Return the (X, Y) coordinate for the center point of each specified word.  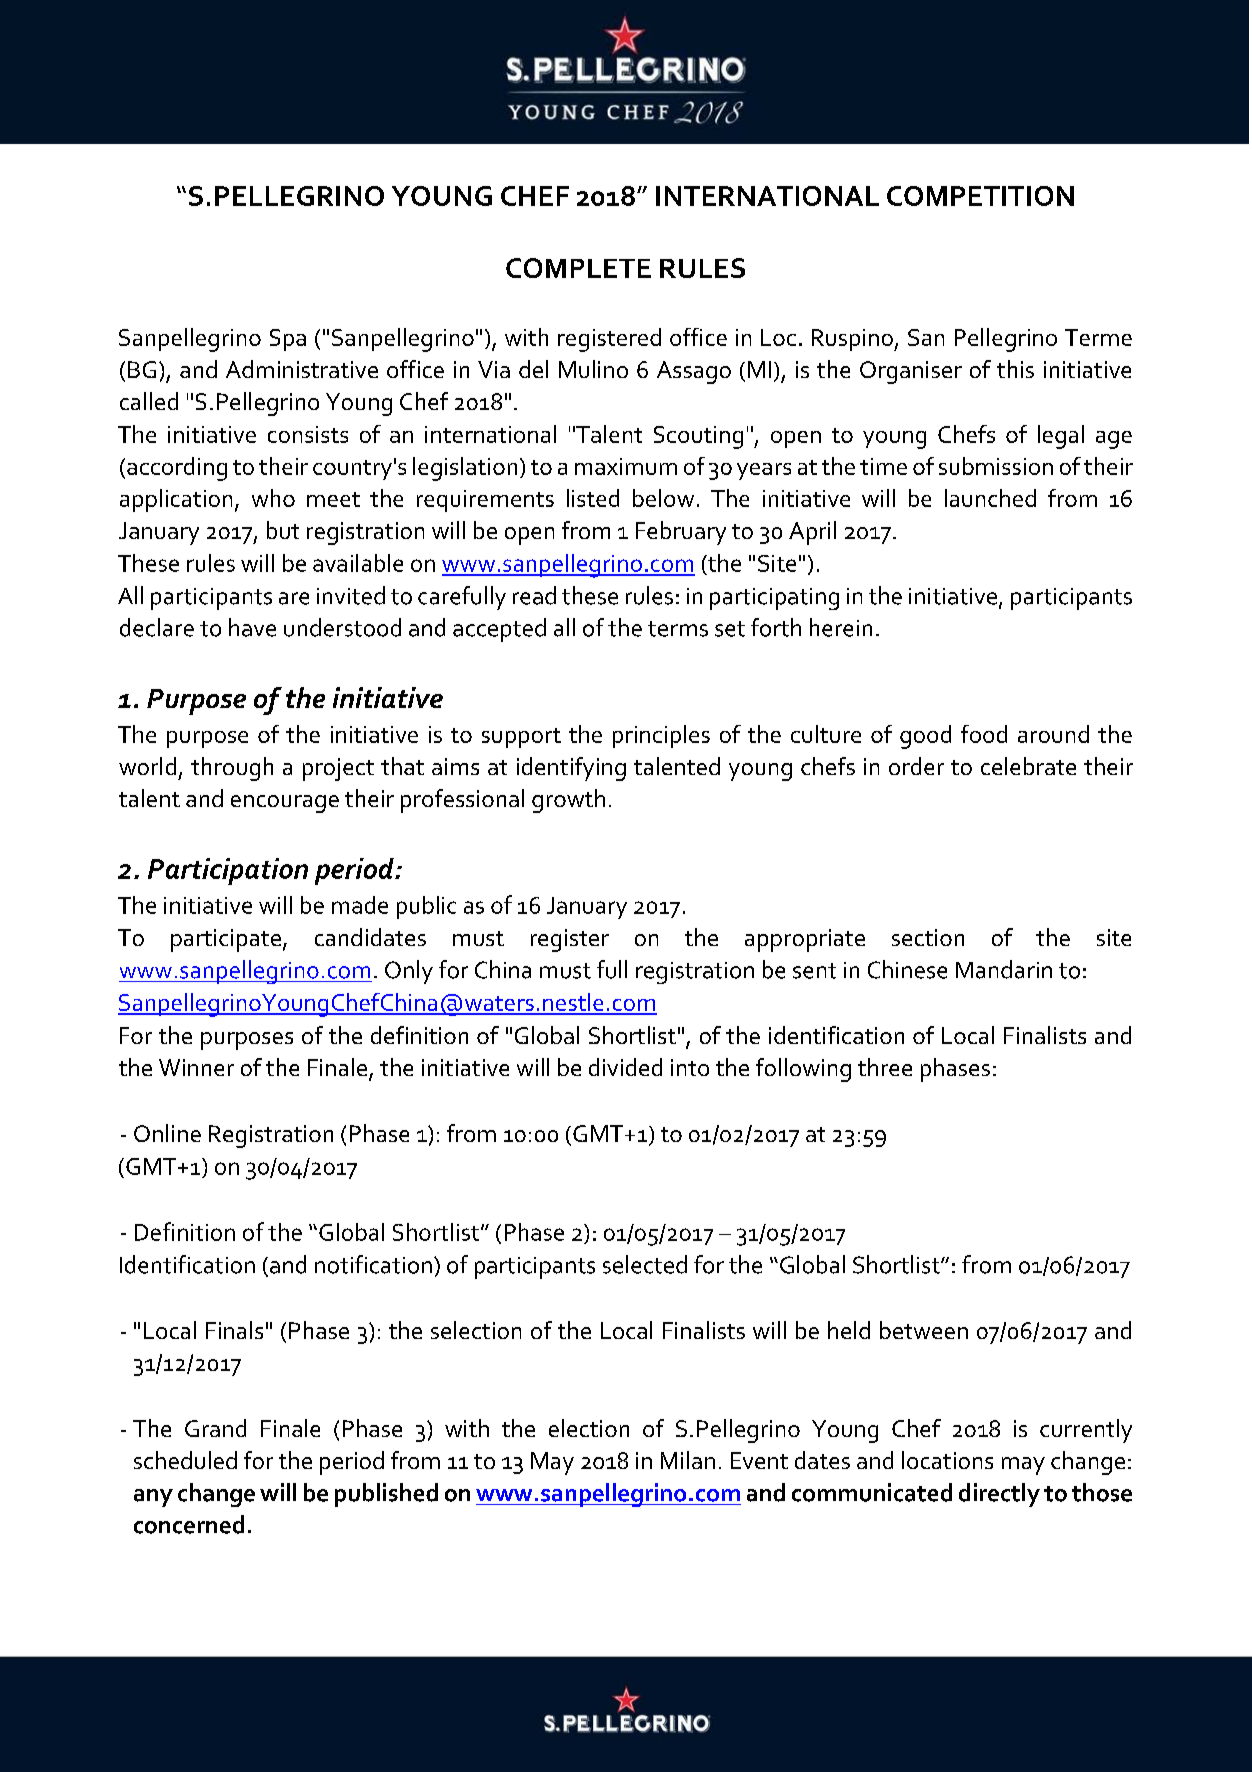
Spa (288, 340)
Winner (196, 1067)
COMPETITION (980, 196)
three (885, 1067)
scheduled (185, 1460)
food (984, 734)
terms (678, 629)
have (252, 627)
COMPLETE (578, 268)
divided (625, 1067)
